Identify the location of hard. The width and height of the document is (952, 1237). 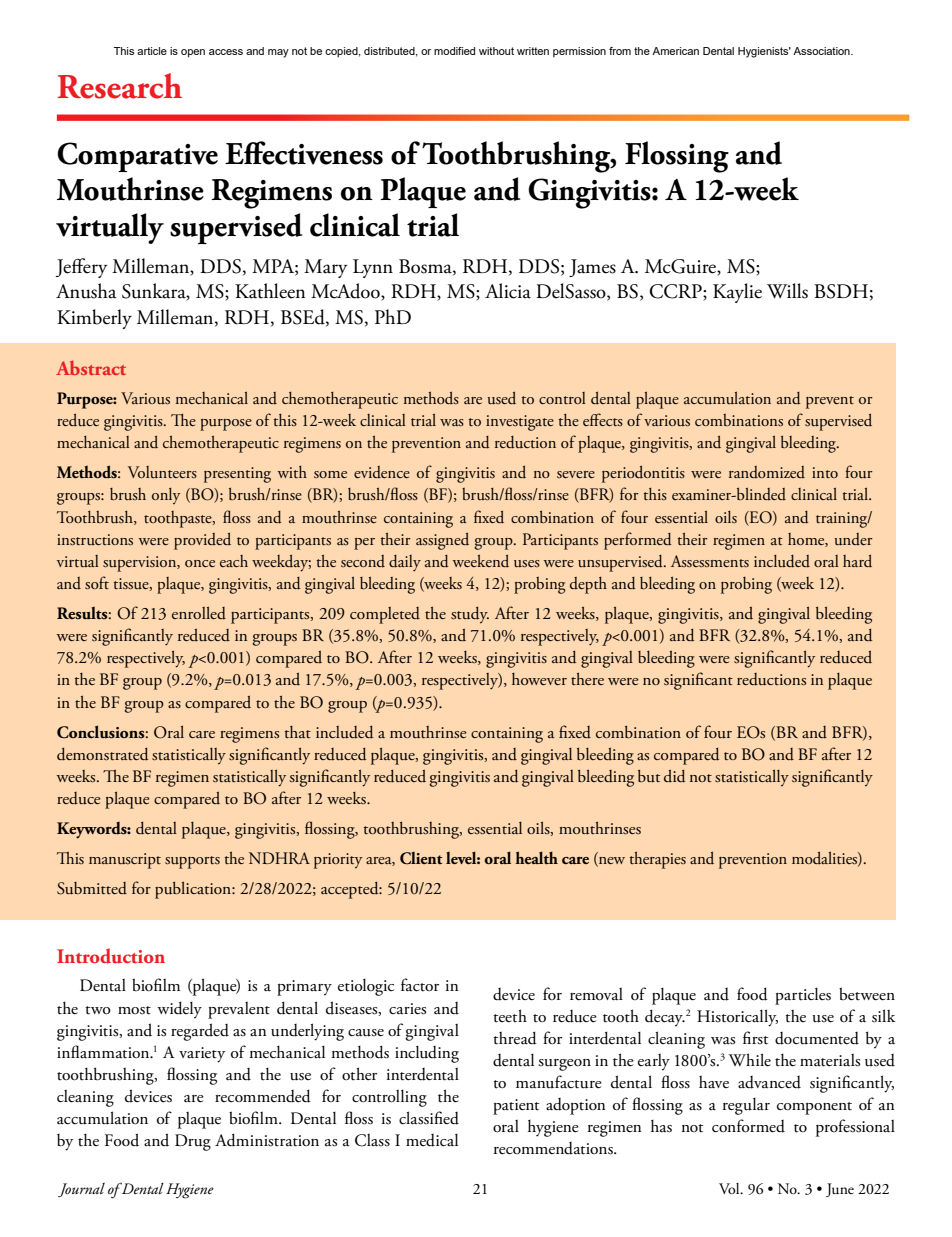
(857, 560).
